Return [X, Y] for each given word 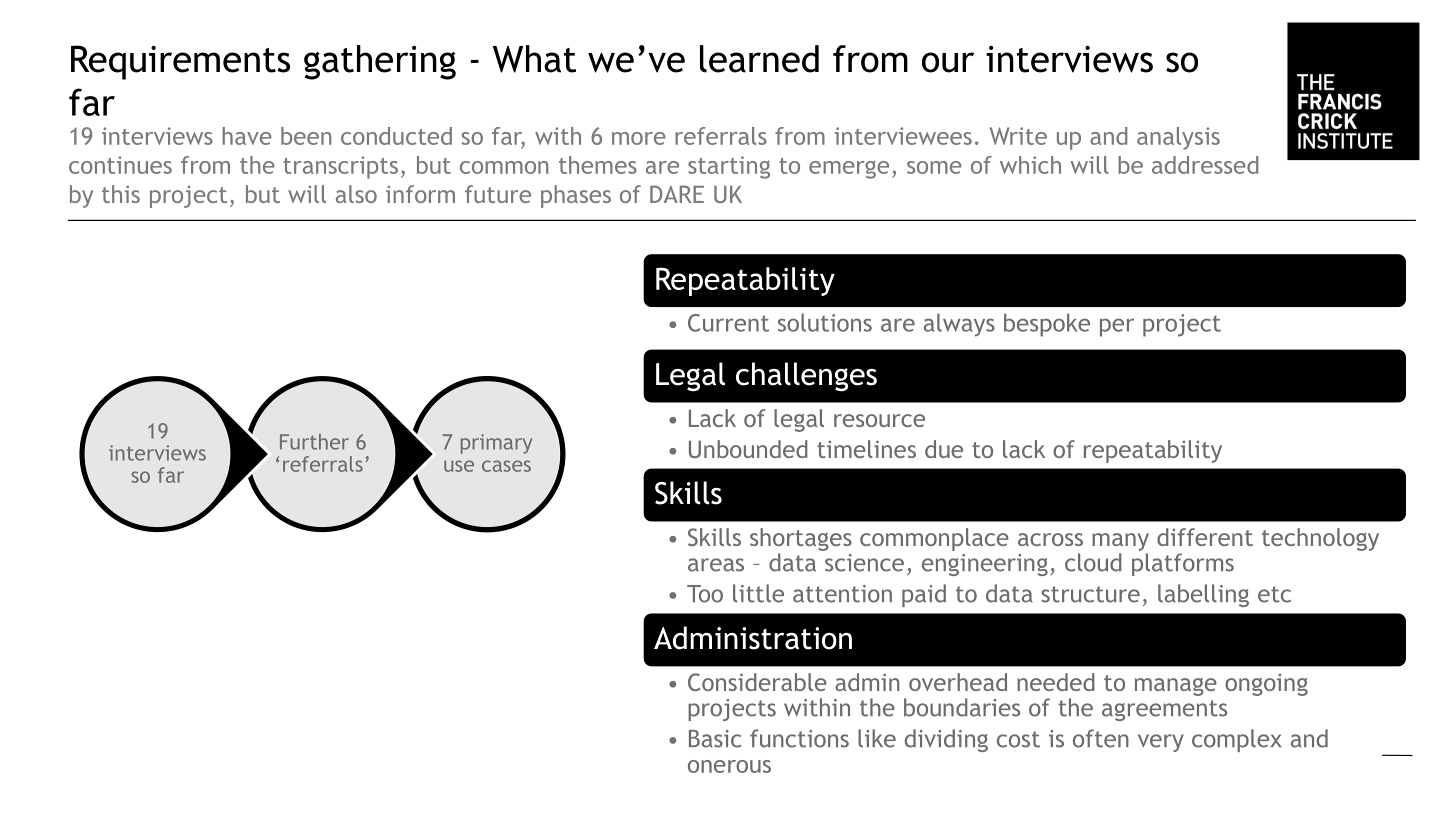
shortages [801, 539]
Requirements [180, 62]
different [1205, 537]
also [356, 194]
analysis [1178, 138]
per [1117, 327]
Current [728, 323]
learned [759, 59]
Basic [715, 739]
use [459, 466]
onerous [729, 766]
